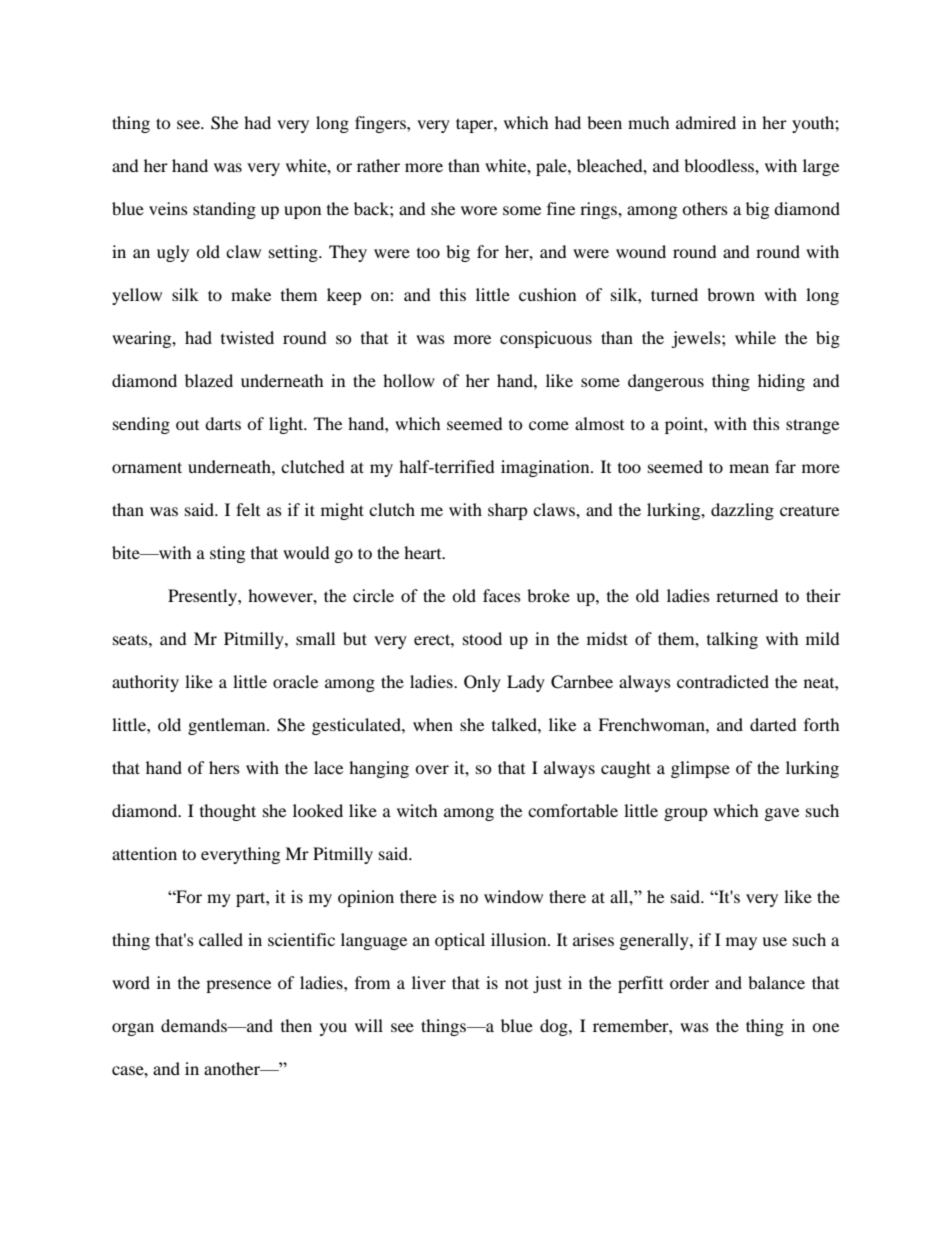  What do you see at coordinates (233, 1068) in the page?
I see `another` at bounding box center [233, 1068].
